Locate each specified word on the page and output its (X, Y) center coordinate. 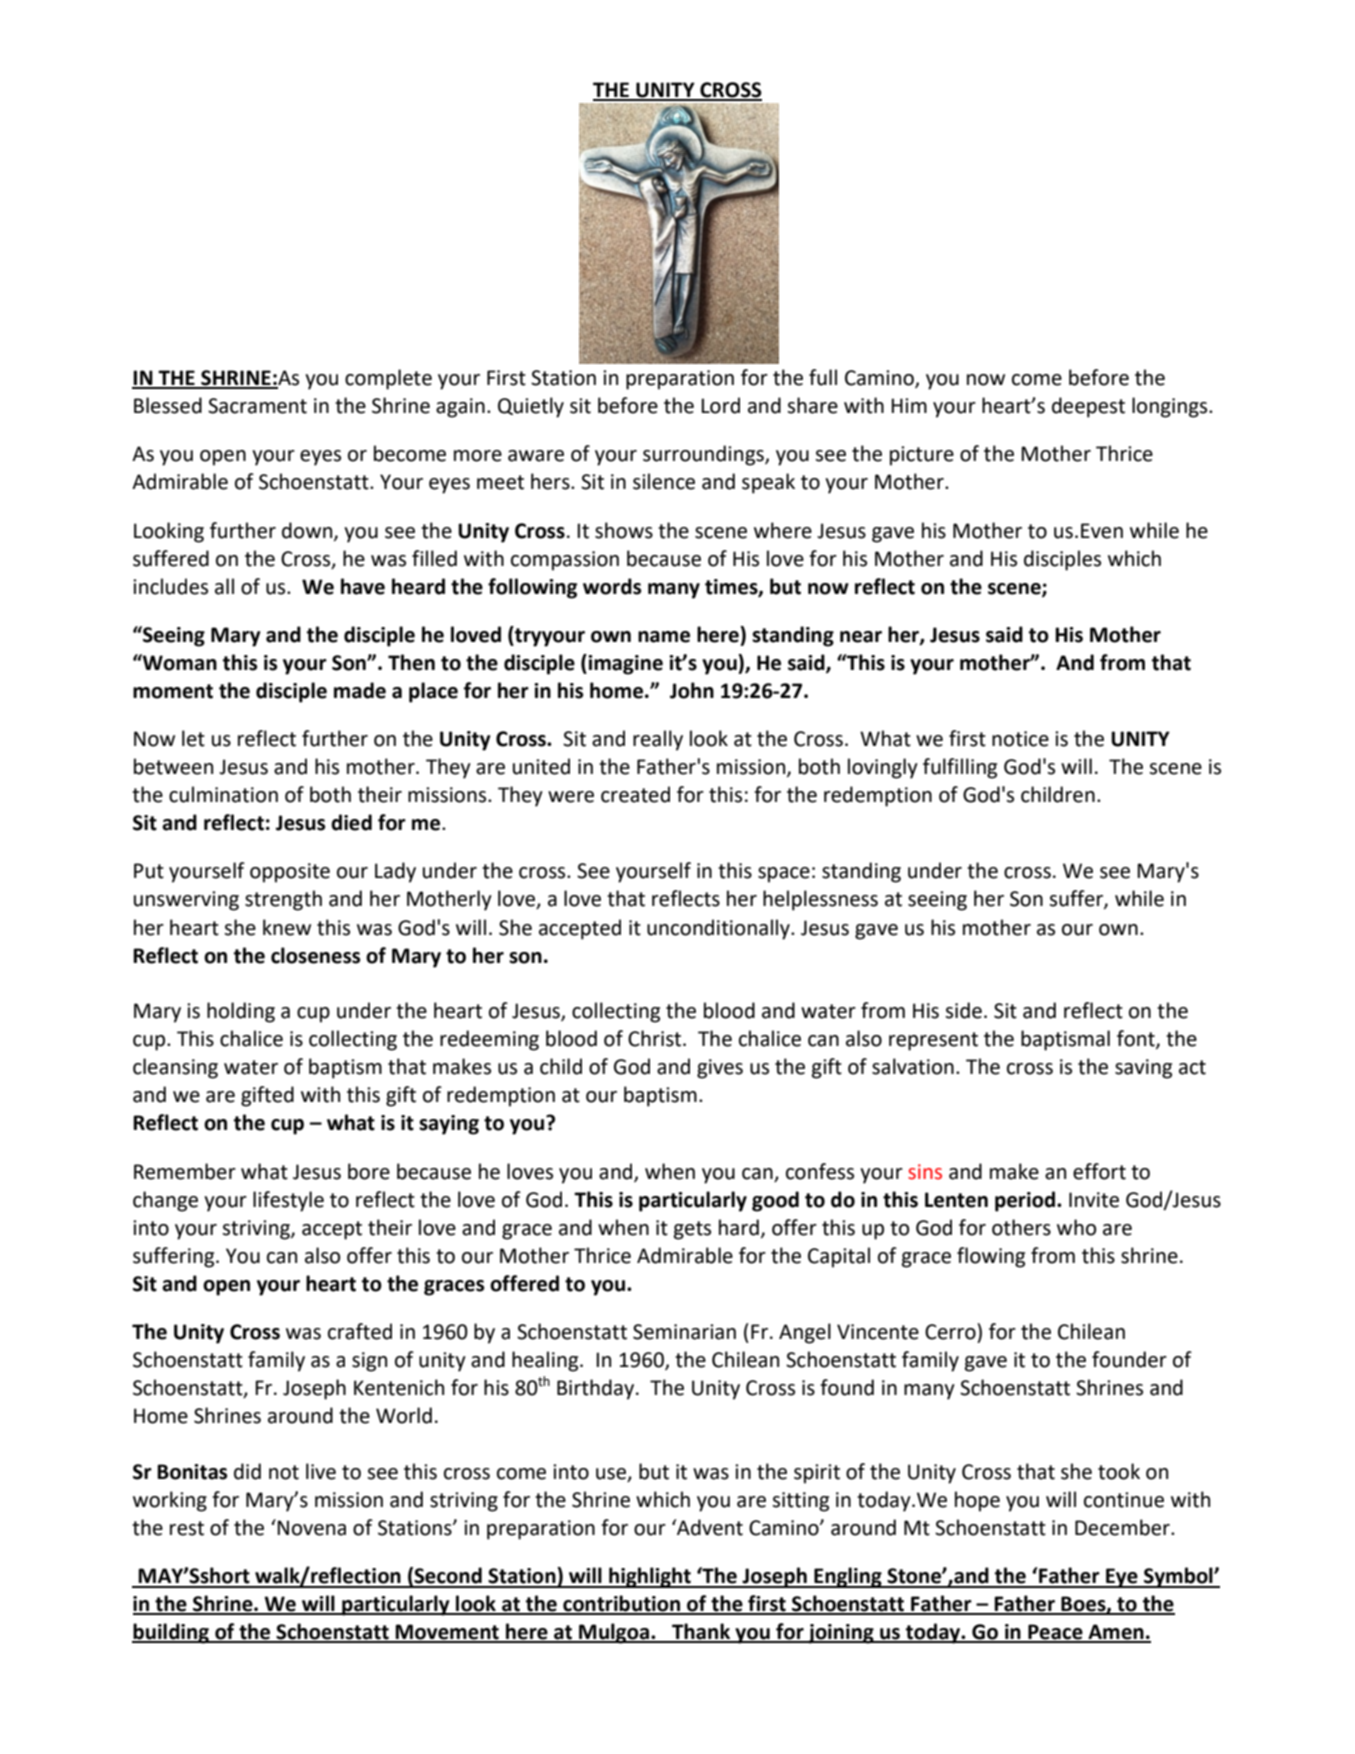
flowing (991, 1257)
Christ (656, 1038)
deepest (1088, 407)
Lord (720, 405)
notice (1020, 739)
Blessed (168, 405)
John (692, 690)
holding (241, 1012)
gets (692, 1230)
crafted (360, 1331)
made (360, 690)
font (1137, 1039)
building (171, 1633)
